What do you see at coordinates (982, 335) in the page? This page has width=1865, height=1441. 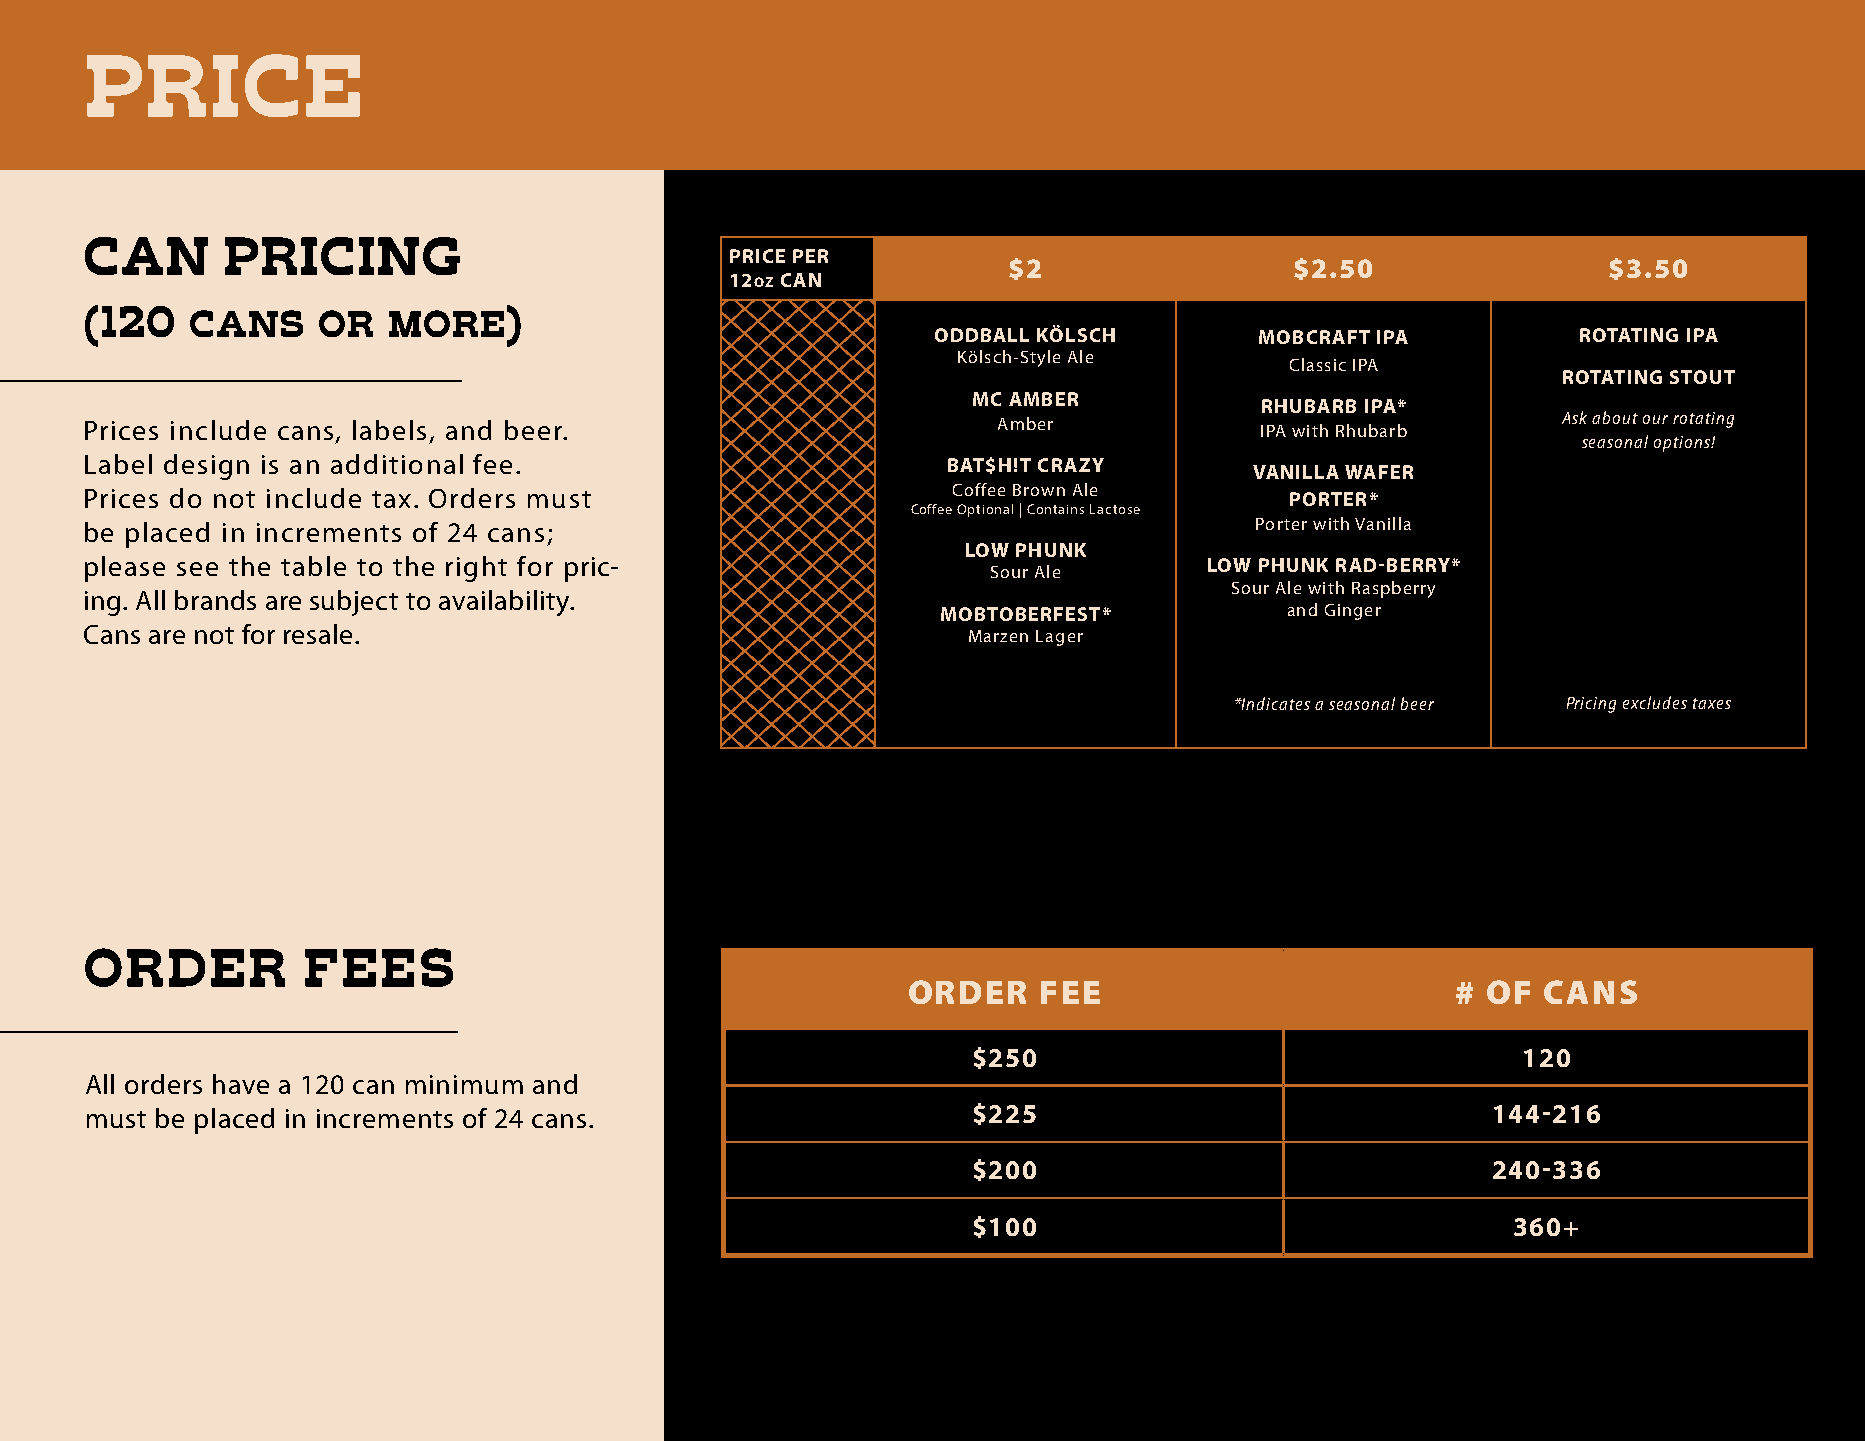 I see `ODDBALL` at bounding box center [982, 335].
